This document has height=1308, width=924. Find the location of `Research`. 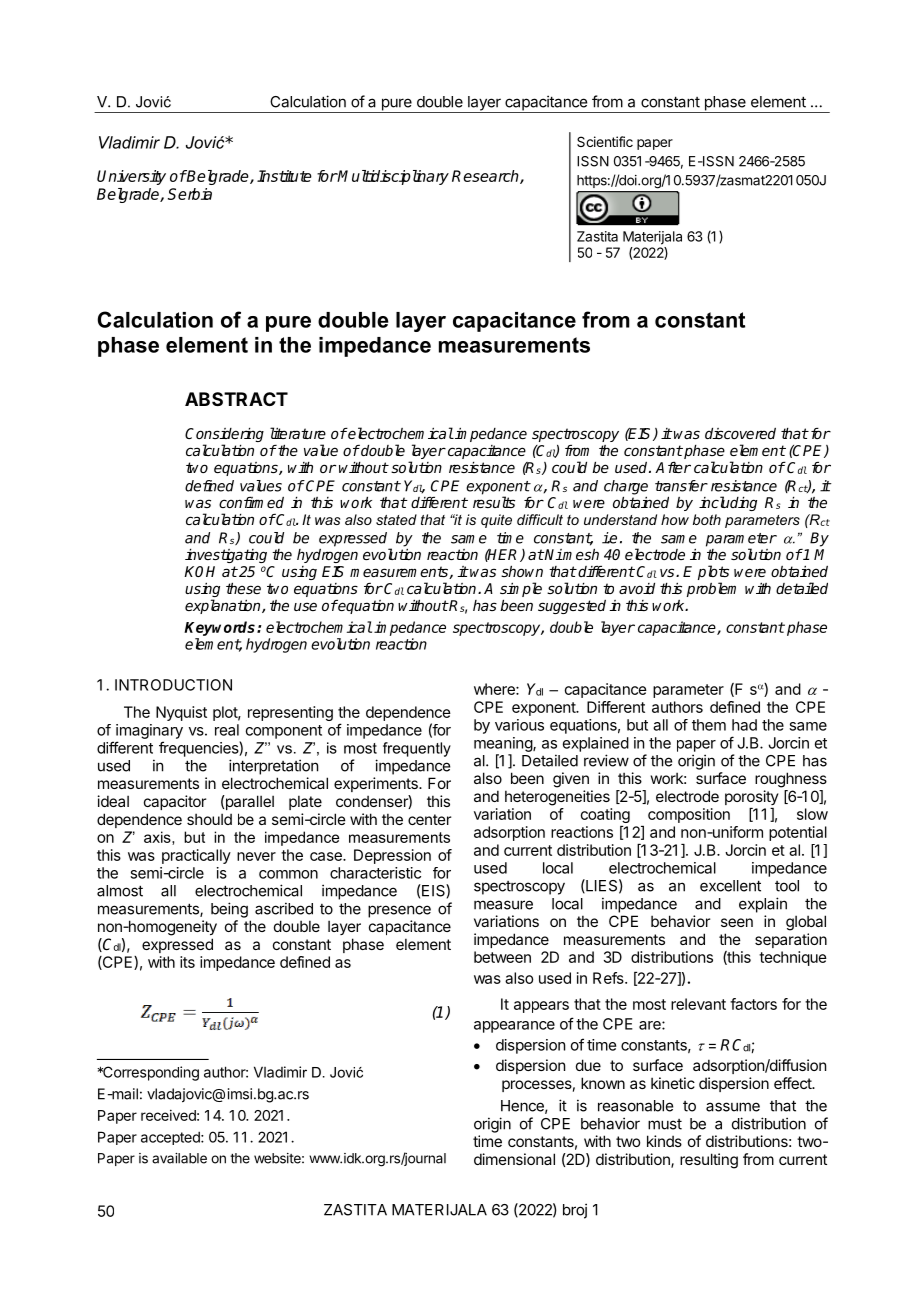

Research is located at coordinates (486, 177).
